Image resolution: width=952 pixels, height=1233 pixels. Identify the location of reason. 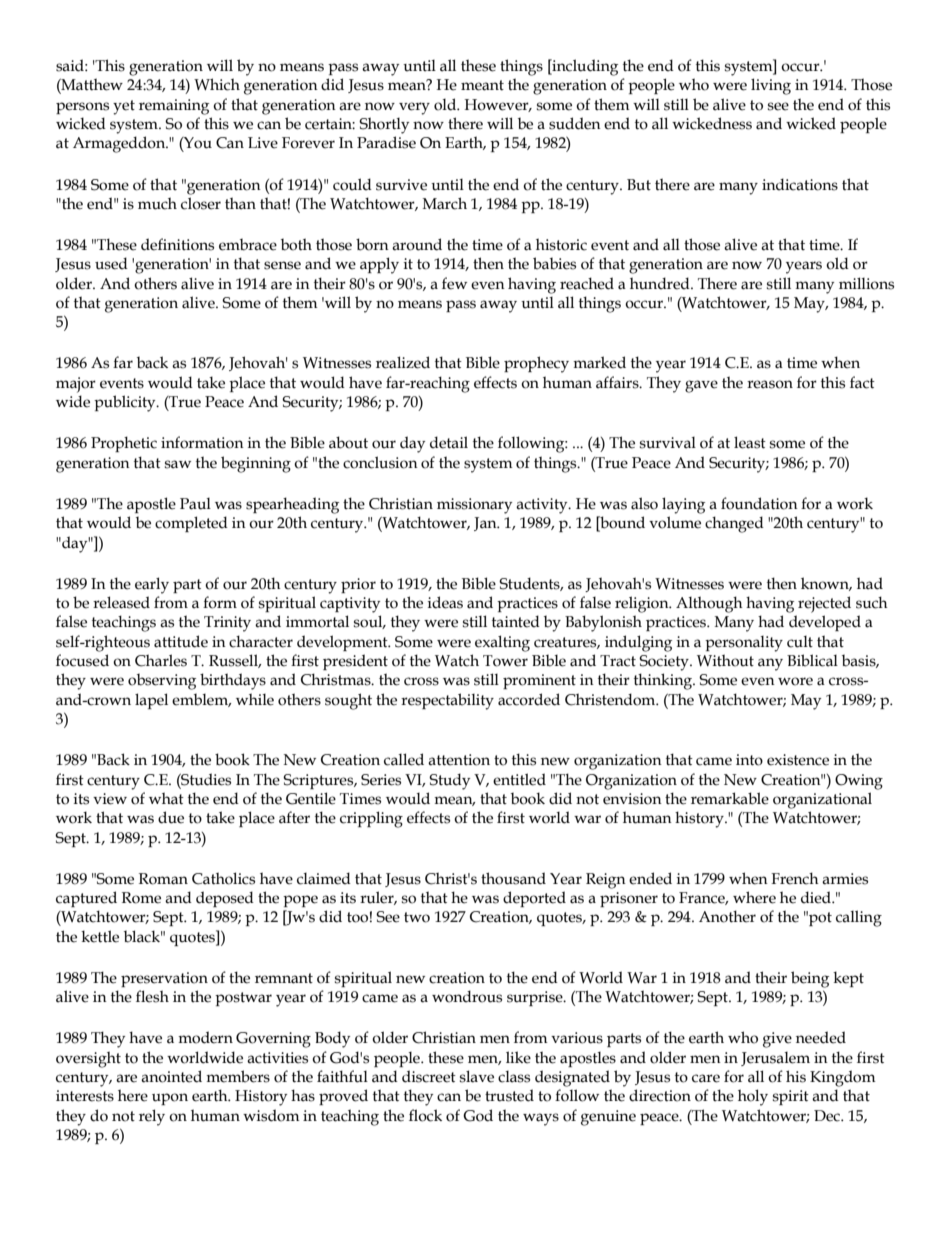
(770, 384).
